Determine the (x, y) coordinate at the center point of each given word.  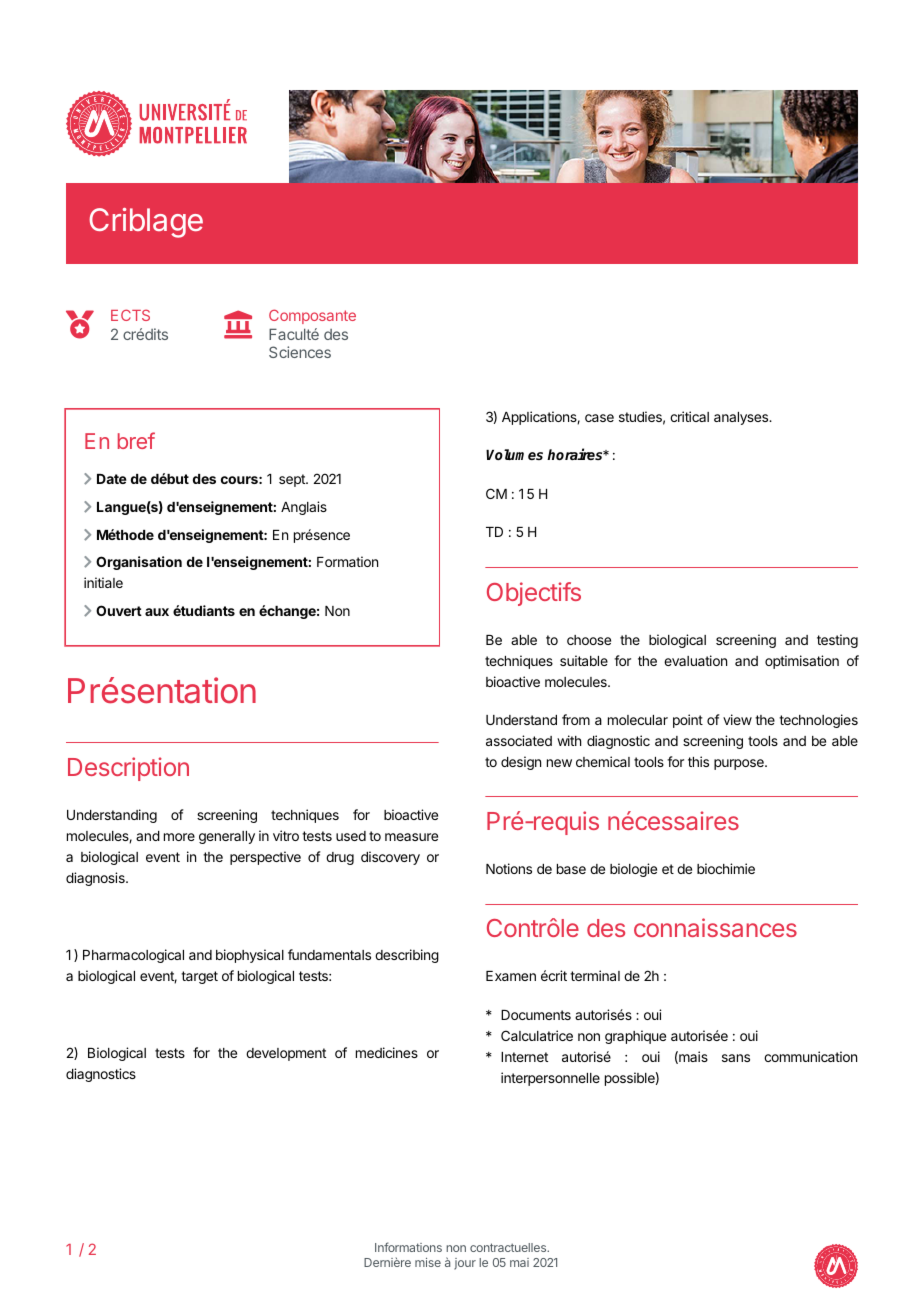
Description (128, 769)
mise (428, 1262)
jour (465, 1264)
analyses (742, 418)
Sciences (300, 352)
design (521, 763)
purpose (740, 764)
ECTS (130, 315)
